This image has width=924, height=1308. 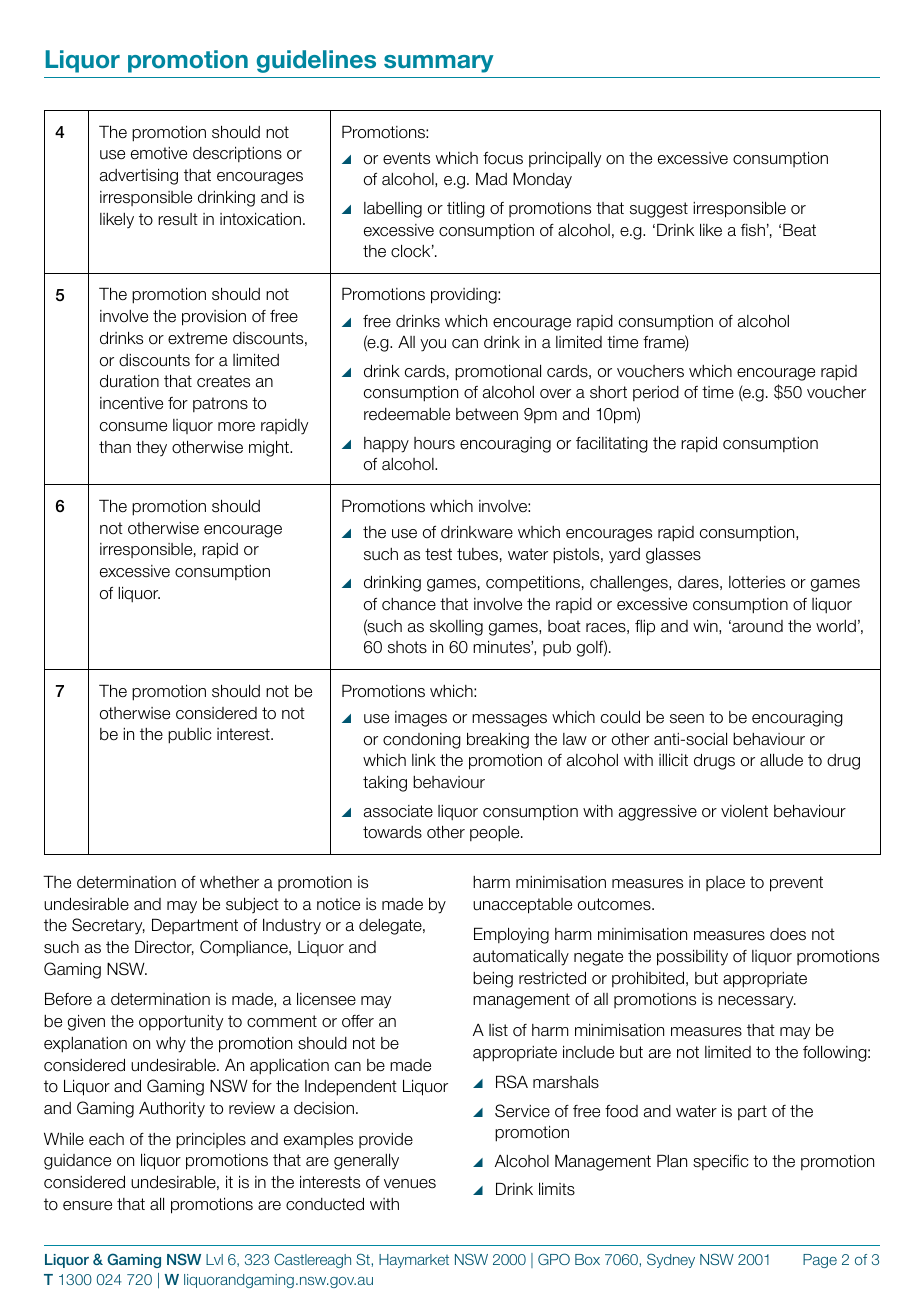 I want to click on lotteries, so click(x=757, y=582).
